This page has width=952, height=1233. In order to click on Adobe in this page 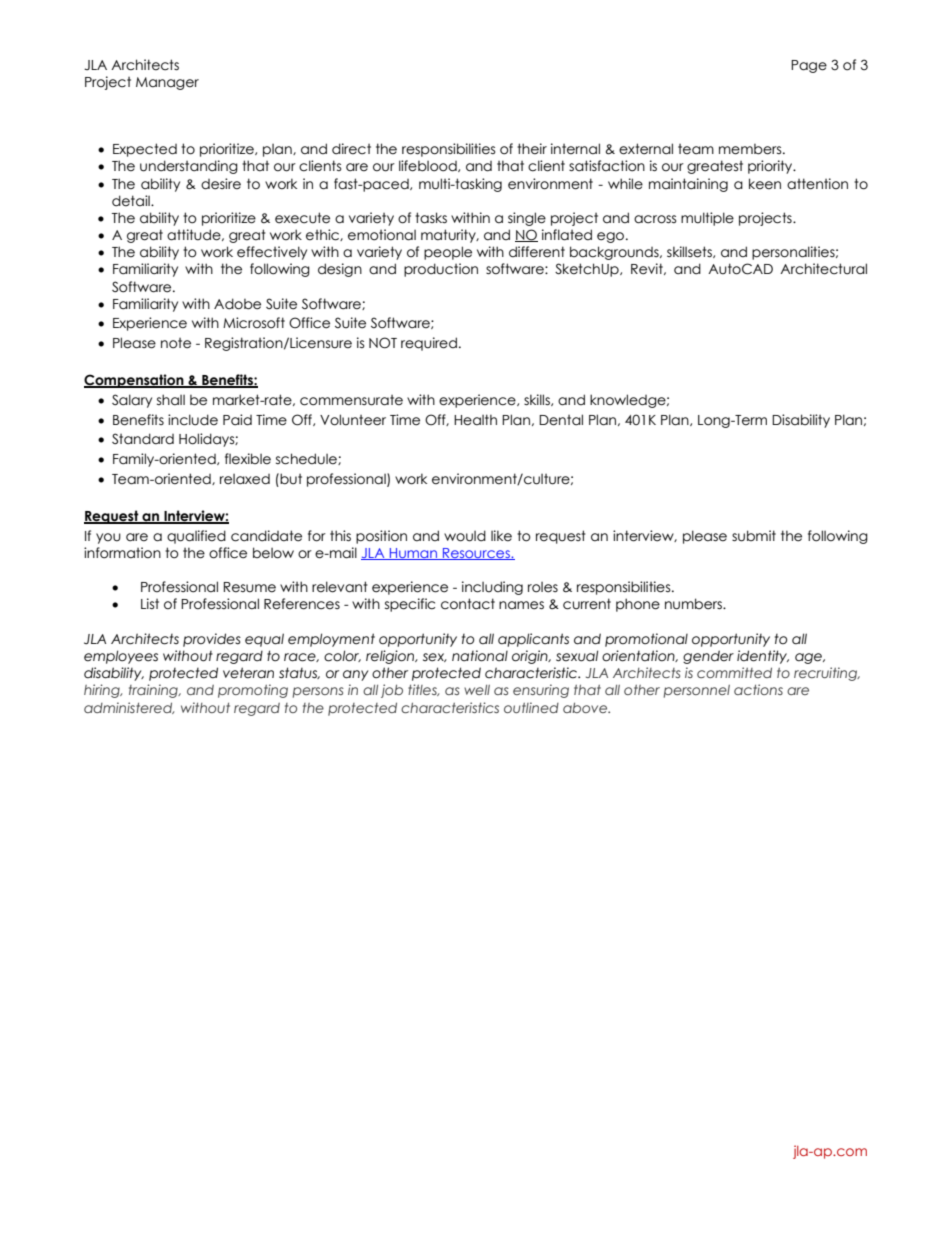, I will do `click(237, 304)`.
